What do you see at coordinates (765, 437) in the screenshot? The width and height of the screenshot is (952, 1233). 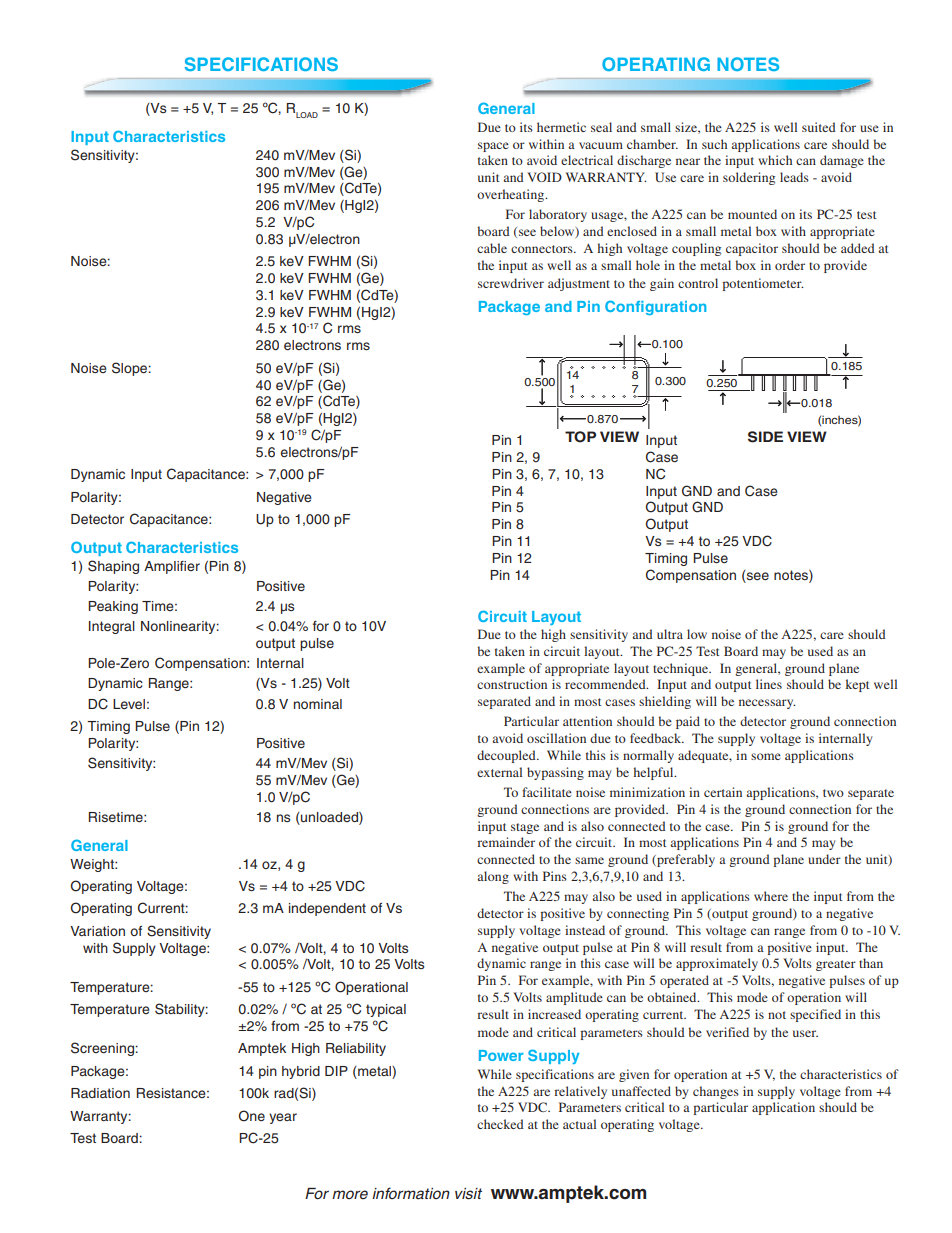 I see `SIDE` at bounding box center [765, 437].
